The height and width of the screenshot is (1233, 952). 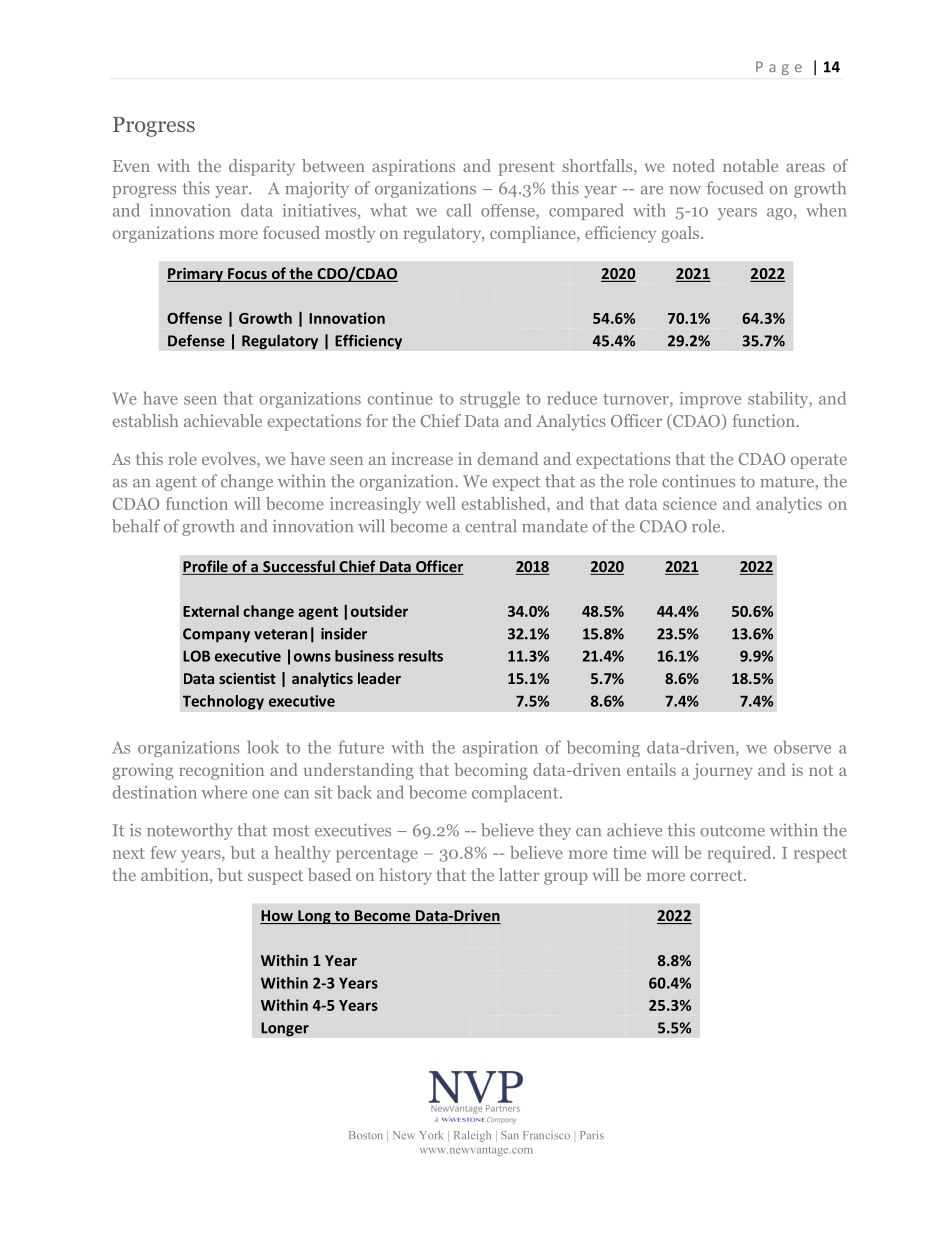 I want to click on Boston, so click(x=366, y=1135).
